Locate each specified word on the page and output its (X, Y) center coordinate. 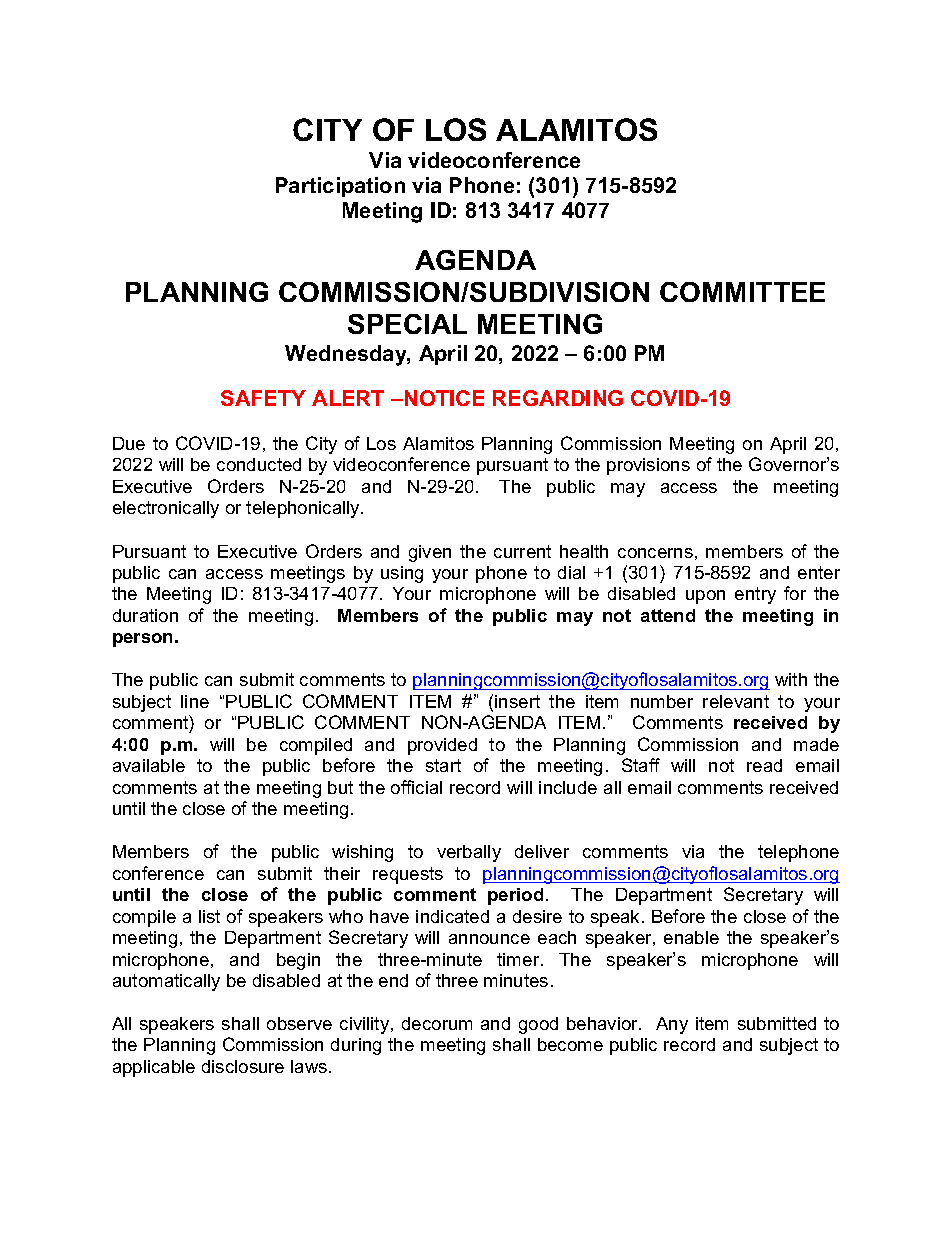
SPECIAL (407, 324)
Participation (340, 187)
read (764, 765)
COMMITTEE (742, 292)
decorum (437, 1023)
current (522, 551)
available (149, 765)
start (443, 765)
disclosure (243, 1066)
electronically (166, 509)
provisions (648, 466)
